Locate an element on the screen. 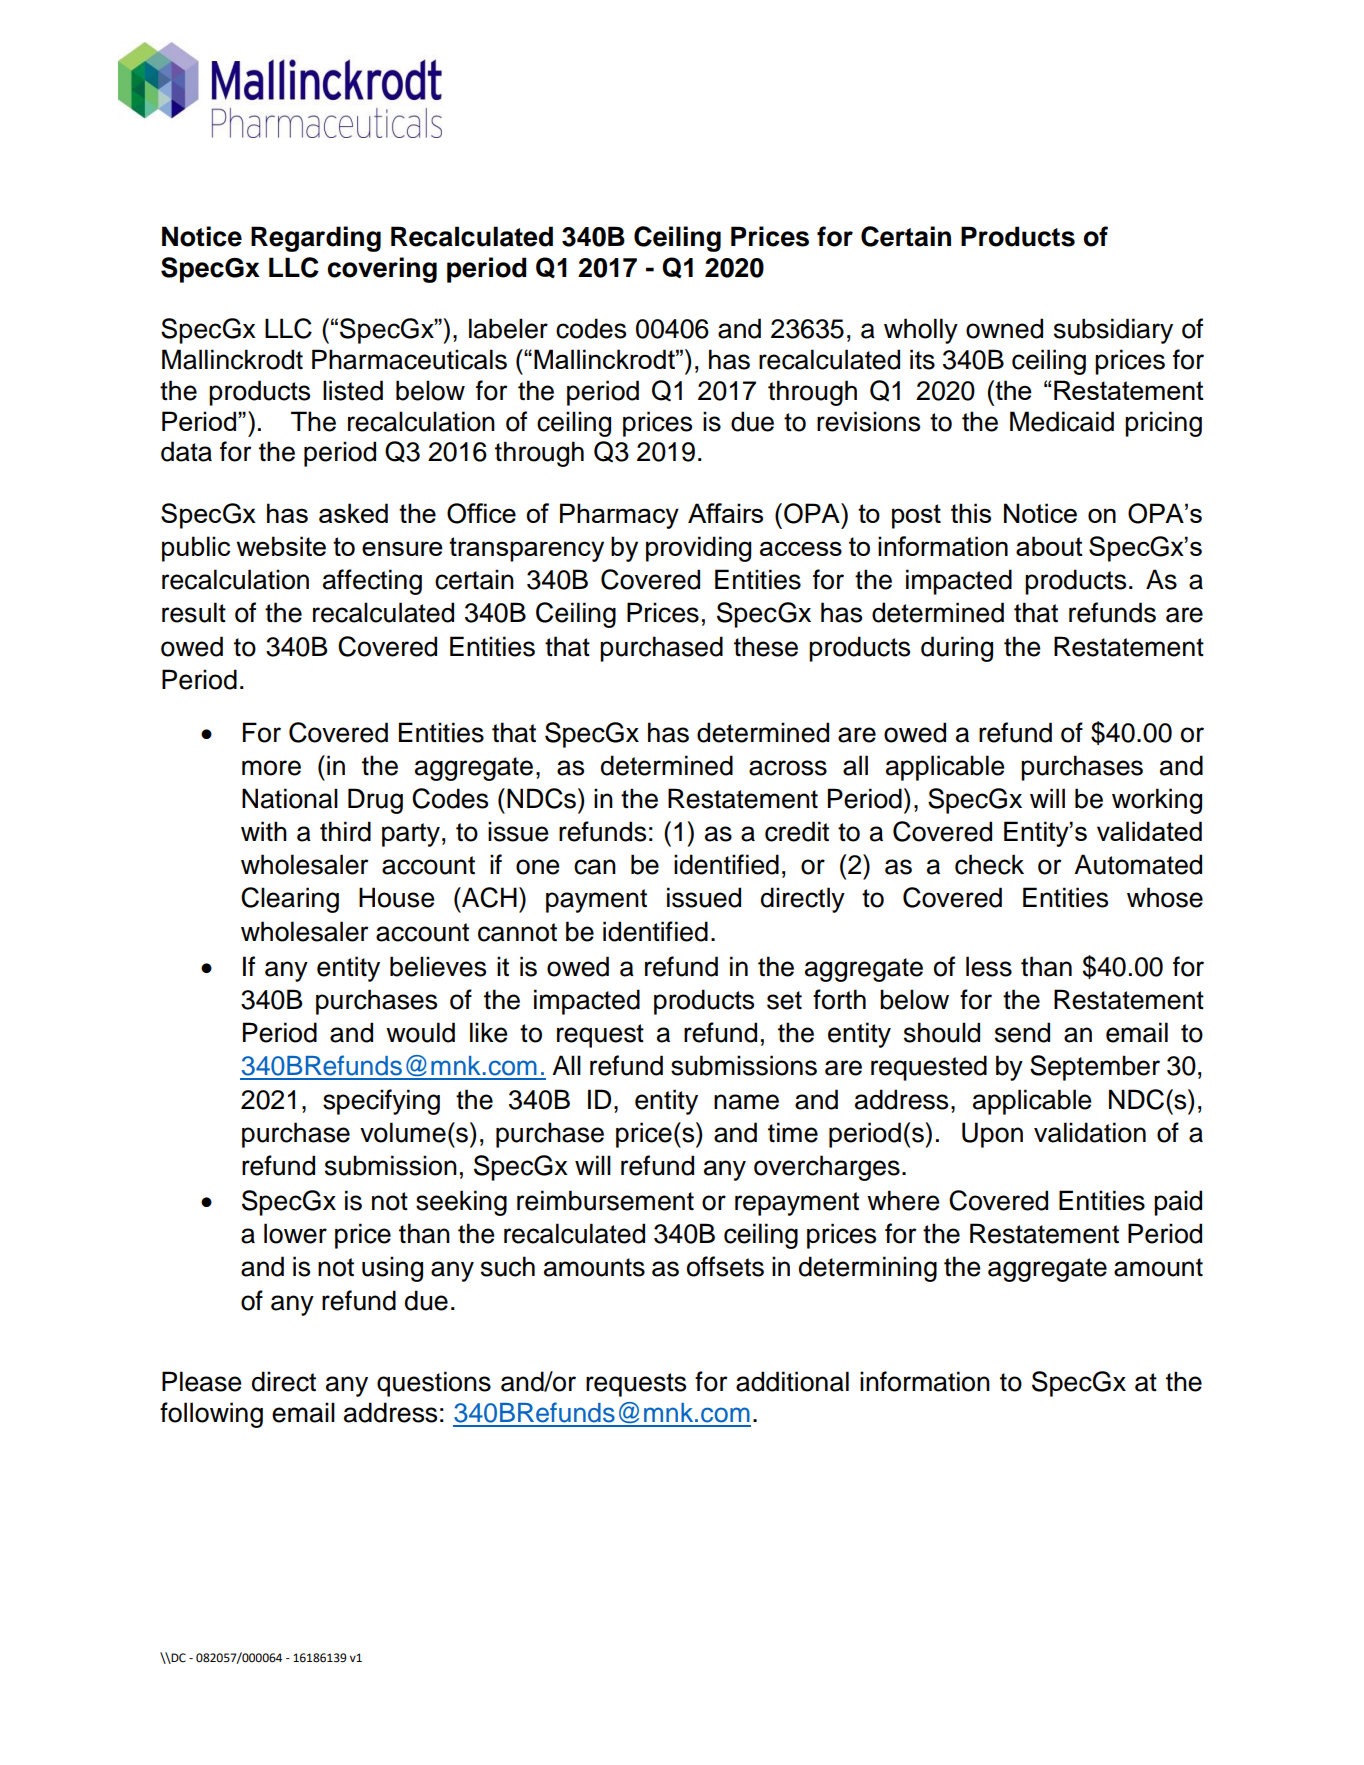  third is located at coordinates (345, 831).
